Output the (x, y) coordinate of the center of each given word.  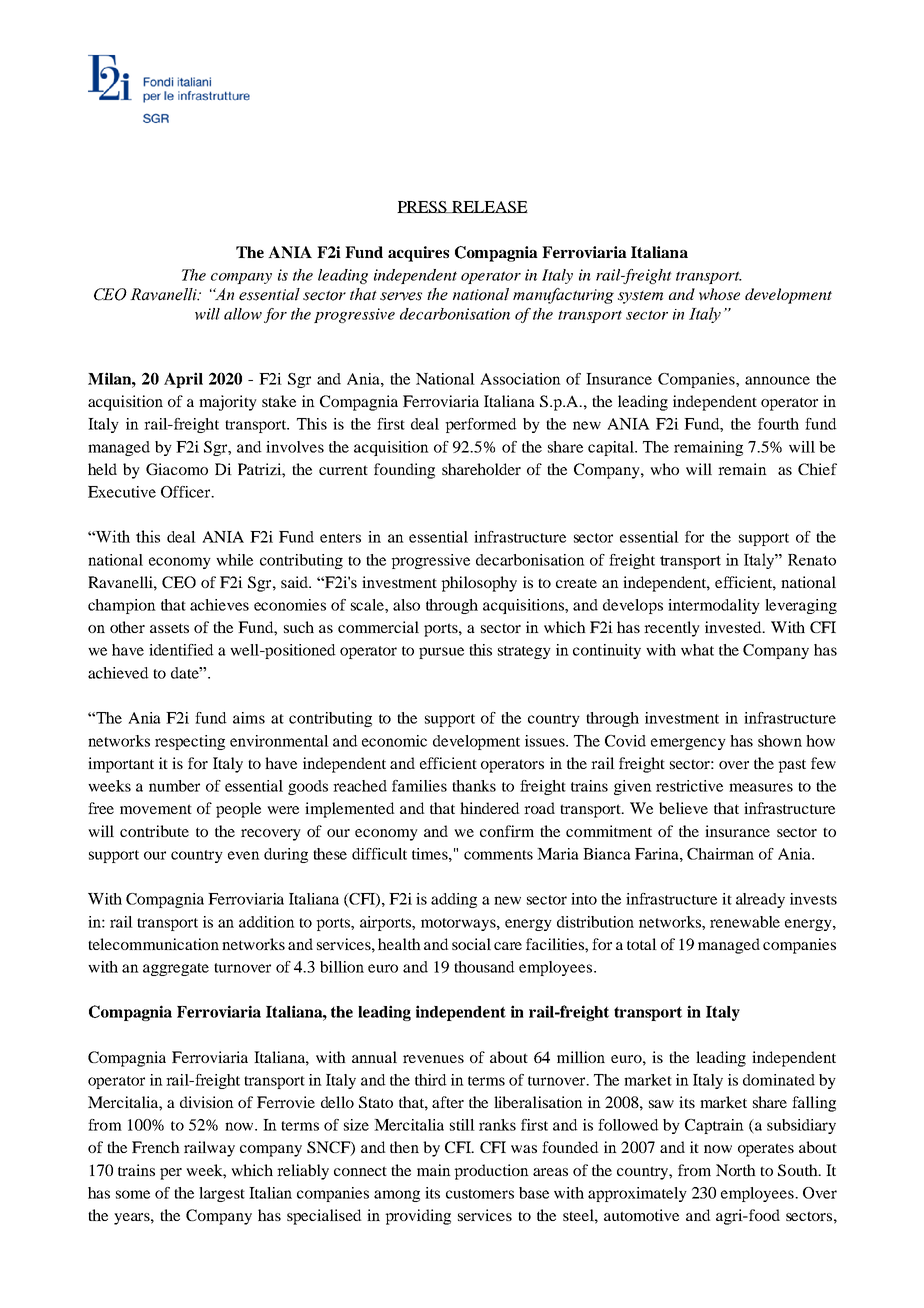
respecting (190, 742)
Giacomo (177, 469)
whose (719, 294)
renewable (745, 922)
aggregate (176, 969)
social (471, 944)
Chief (817, 469)
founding (404, 471)
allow (243, 314)
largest (222, 1194)
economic (394, 741)
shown (780, 741)
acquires (418, 254)
